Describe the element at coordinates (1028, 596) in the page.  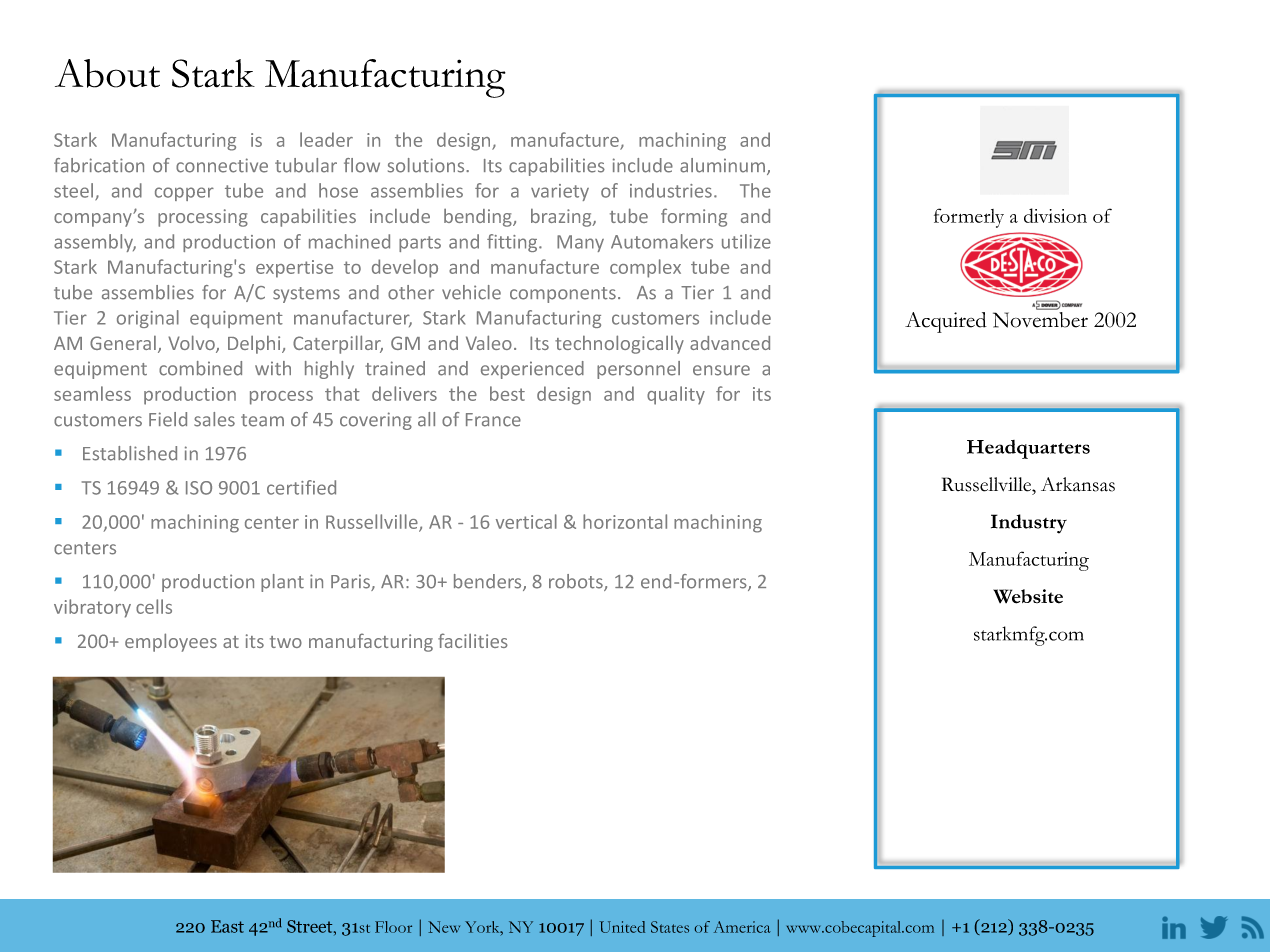
I see `Website` at that location.
